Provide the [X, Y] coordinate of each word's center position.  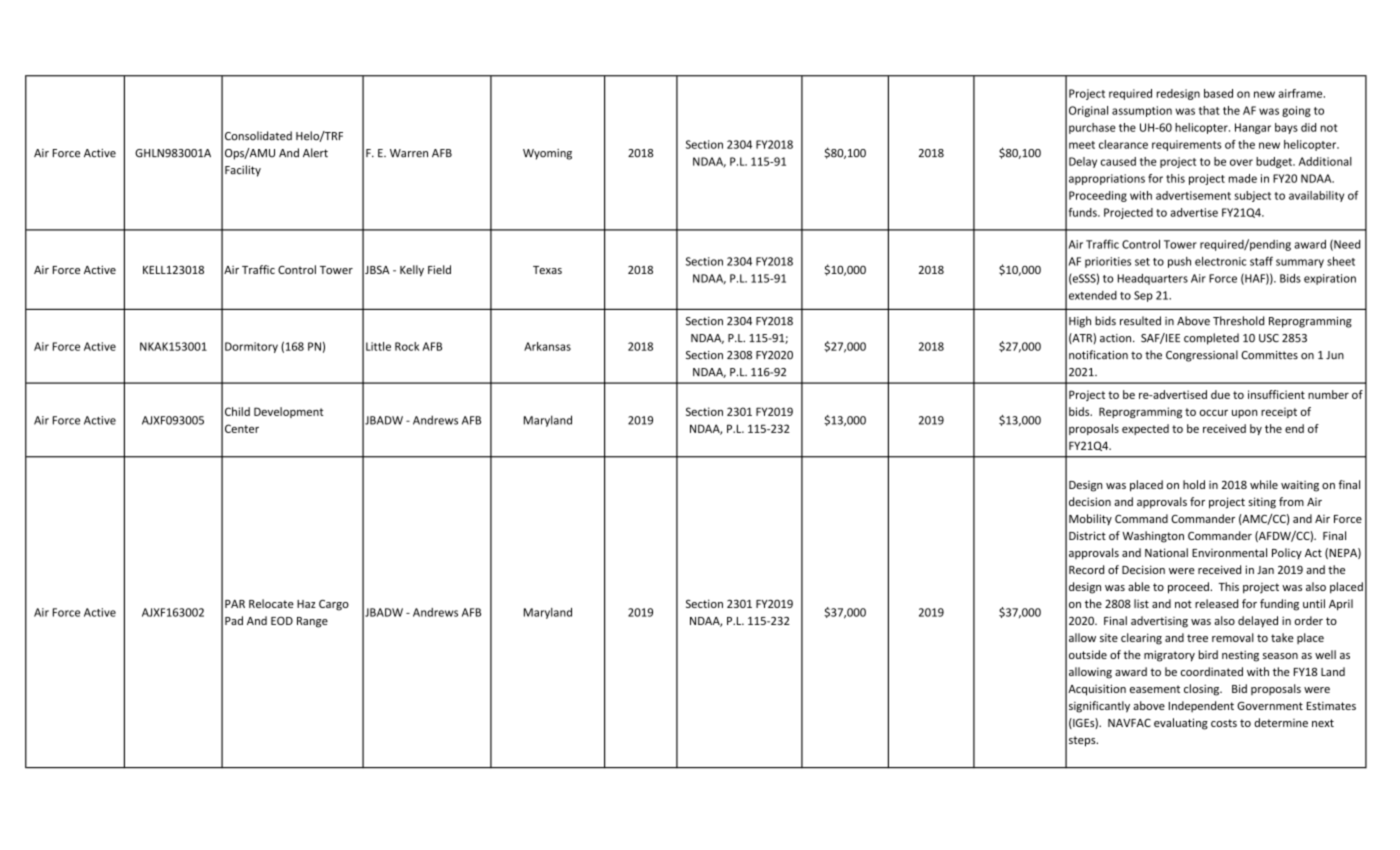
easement [1155, 689]
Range [312, 622]
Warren [409, 153]
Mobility [1090, 519]
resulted [1140, 321]
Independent [1201, 706]
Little [378, 346]
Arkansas [547, 346]
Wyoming [547, 154]
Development [288, 412]
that [1209, 110]
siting [1262, 503]
